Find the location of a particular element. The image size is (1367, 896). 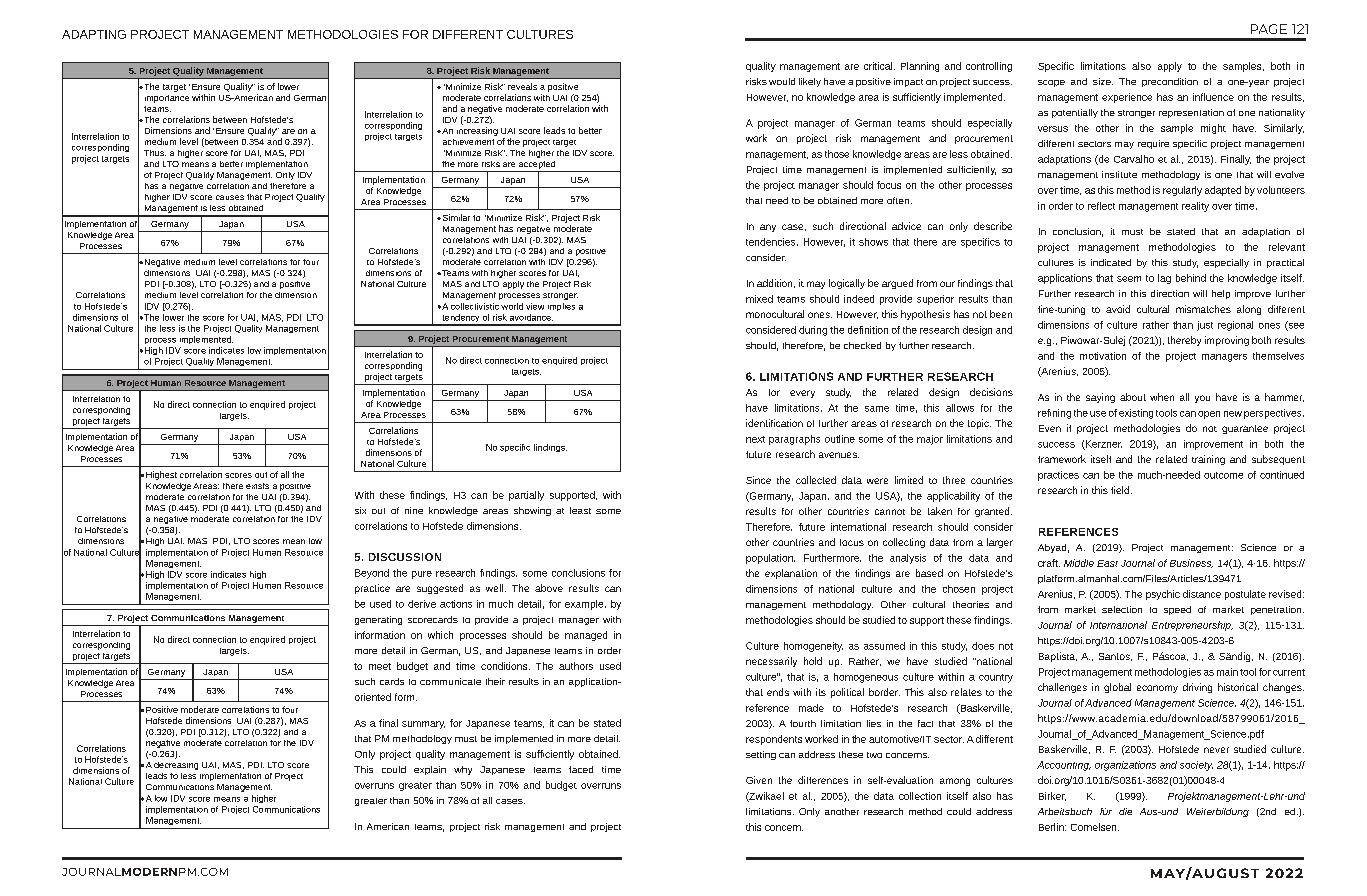

psychic is located at coordinates (1163, 595).
